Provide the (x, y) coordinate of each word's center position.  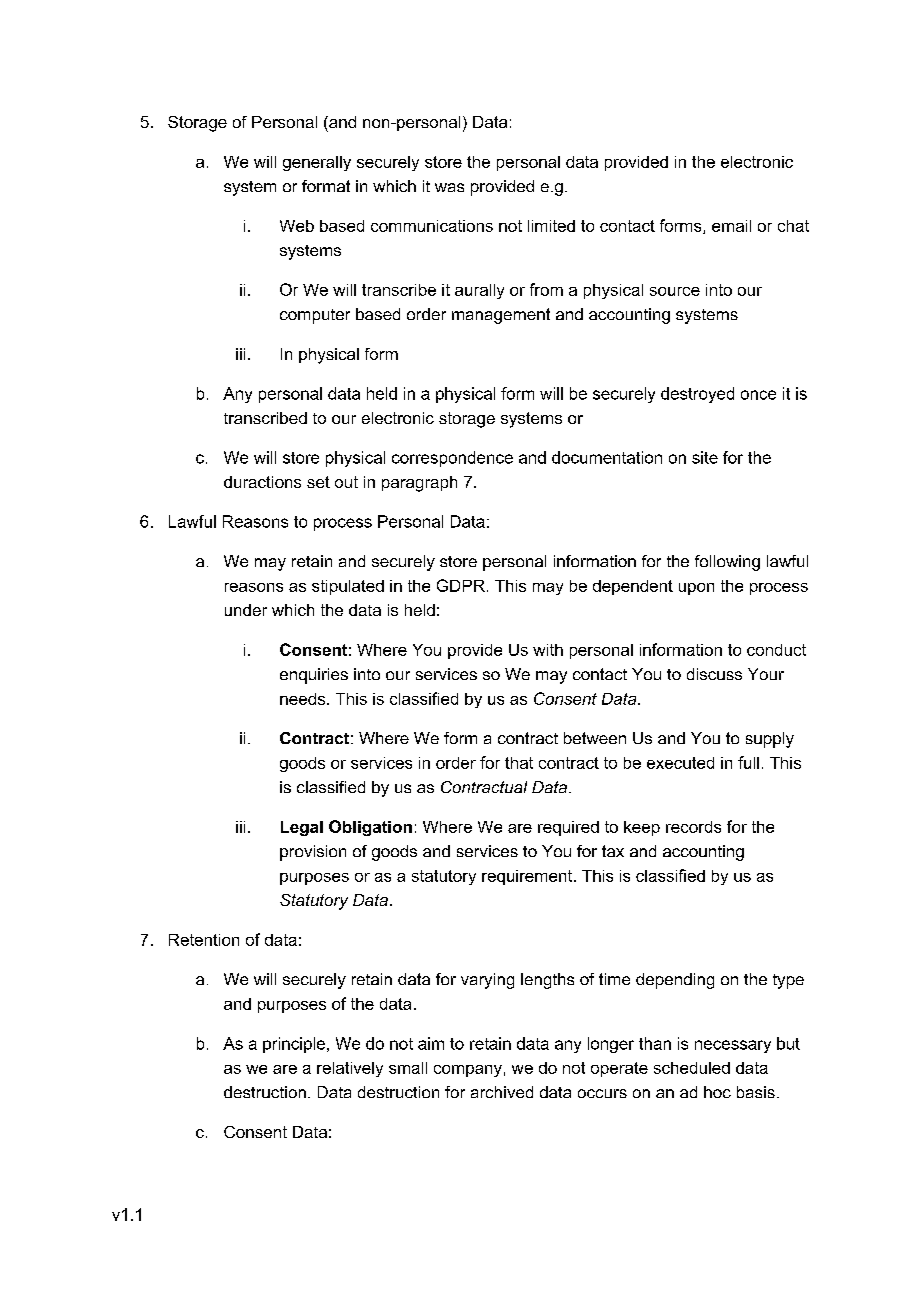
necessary (733, 1046)
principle (295, 1045)
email (731, 226)
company (468, 1071)
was (449, 187)
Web (297, 226)
